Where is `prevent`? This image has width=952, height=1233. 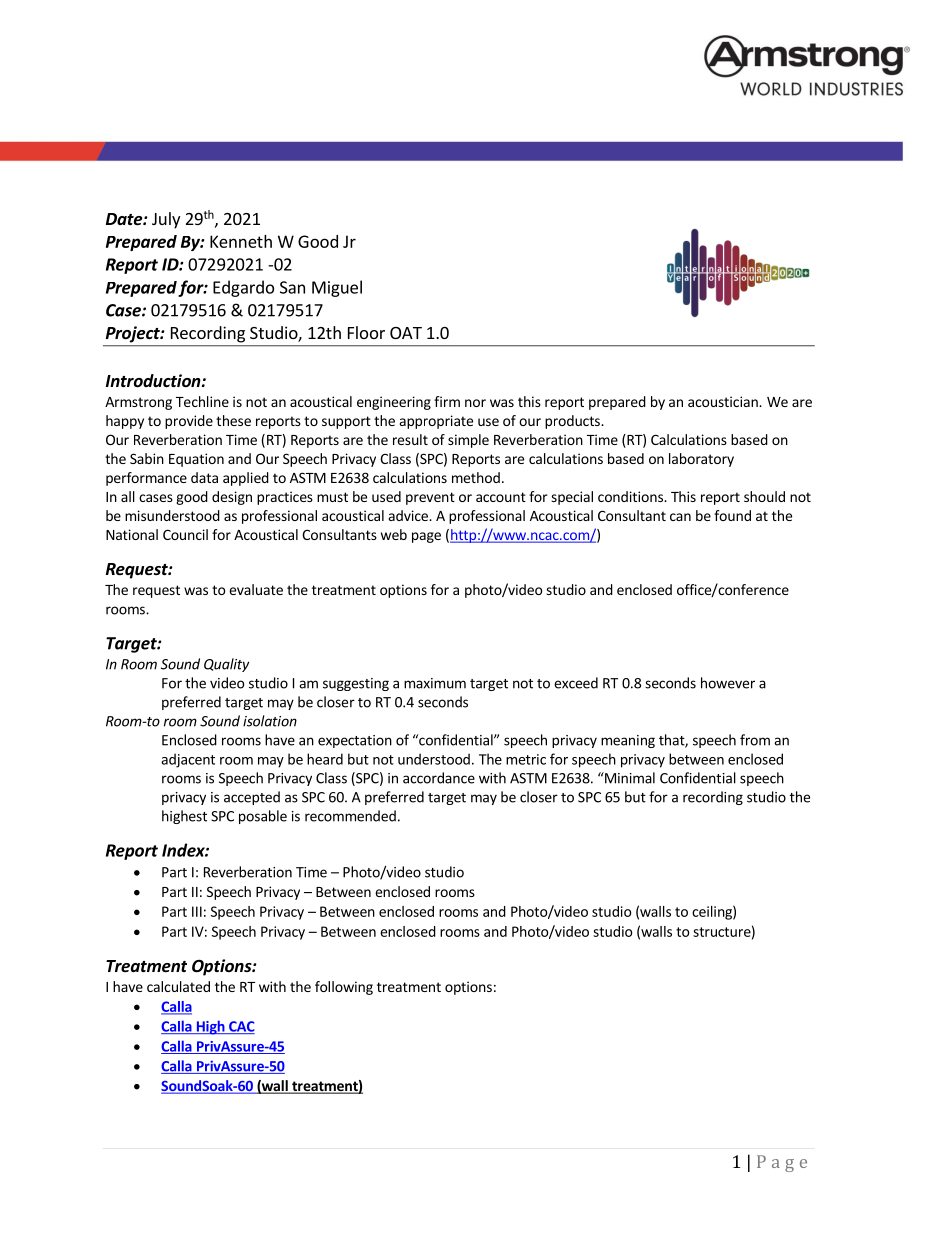
prevent is located at coordinates (430, 498).
